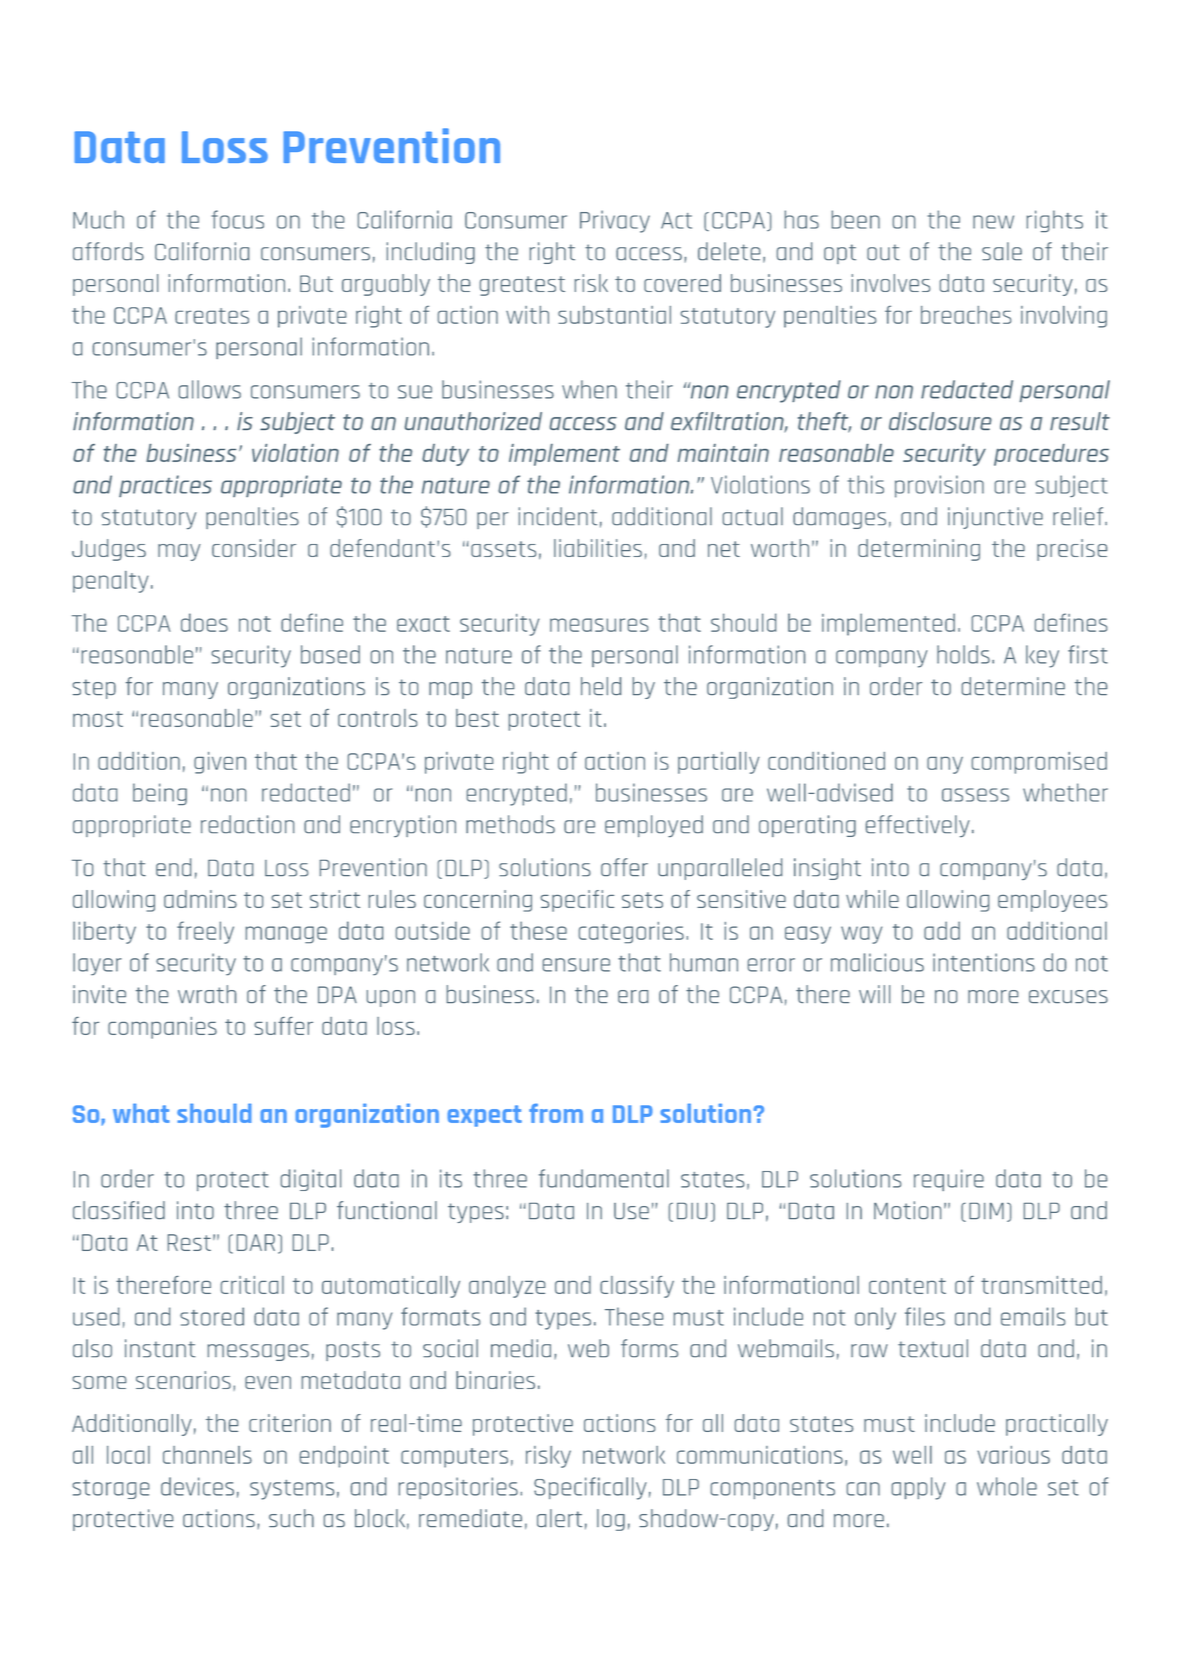 The image size is (1180, 1669). I want to click on devices, so click(197, 1486).
